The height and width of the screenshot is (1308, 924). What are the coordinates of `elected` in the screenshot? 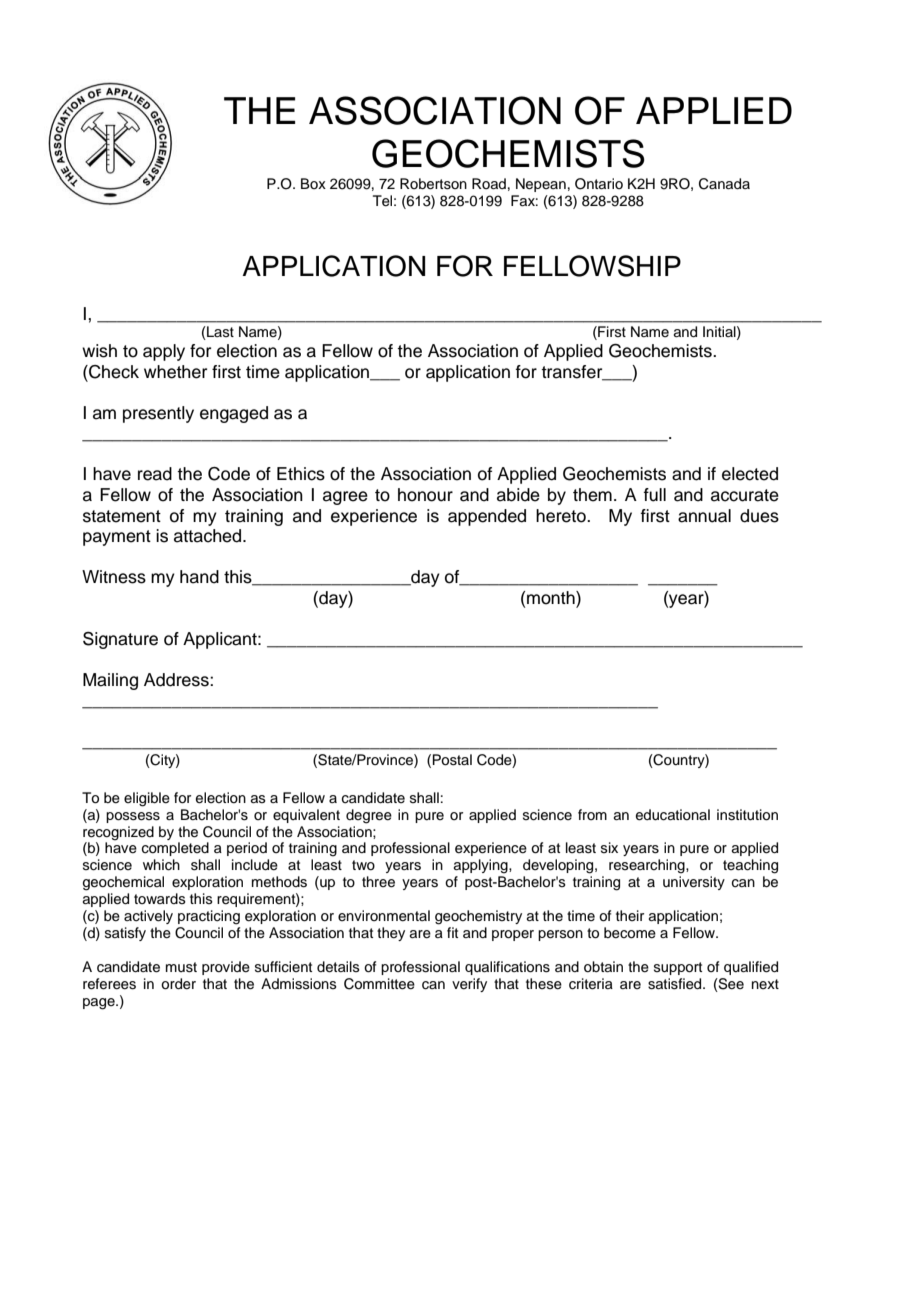 It's located at (750, 474).
